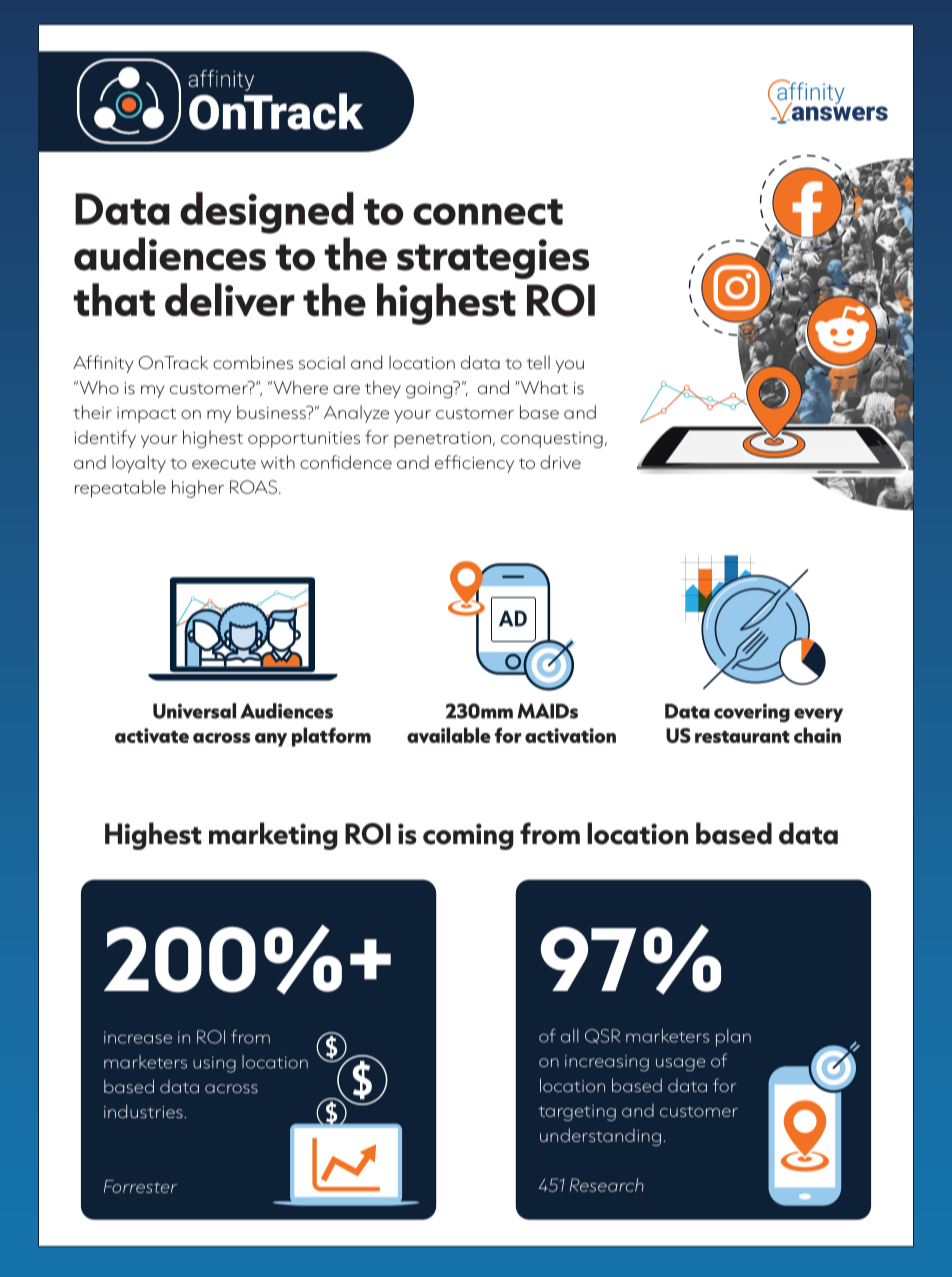  What do you see at coordinates (194, 711) in the screenshot?
I see `Universal` at bounding box center [194, 711].
